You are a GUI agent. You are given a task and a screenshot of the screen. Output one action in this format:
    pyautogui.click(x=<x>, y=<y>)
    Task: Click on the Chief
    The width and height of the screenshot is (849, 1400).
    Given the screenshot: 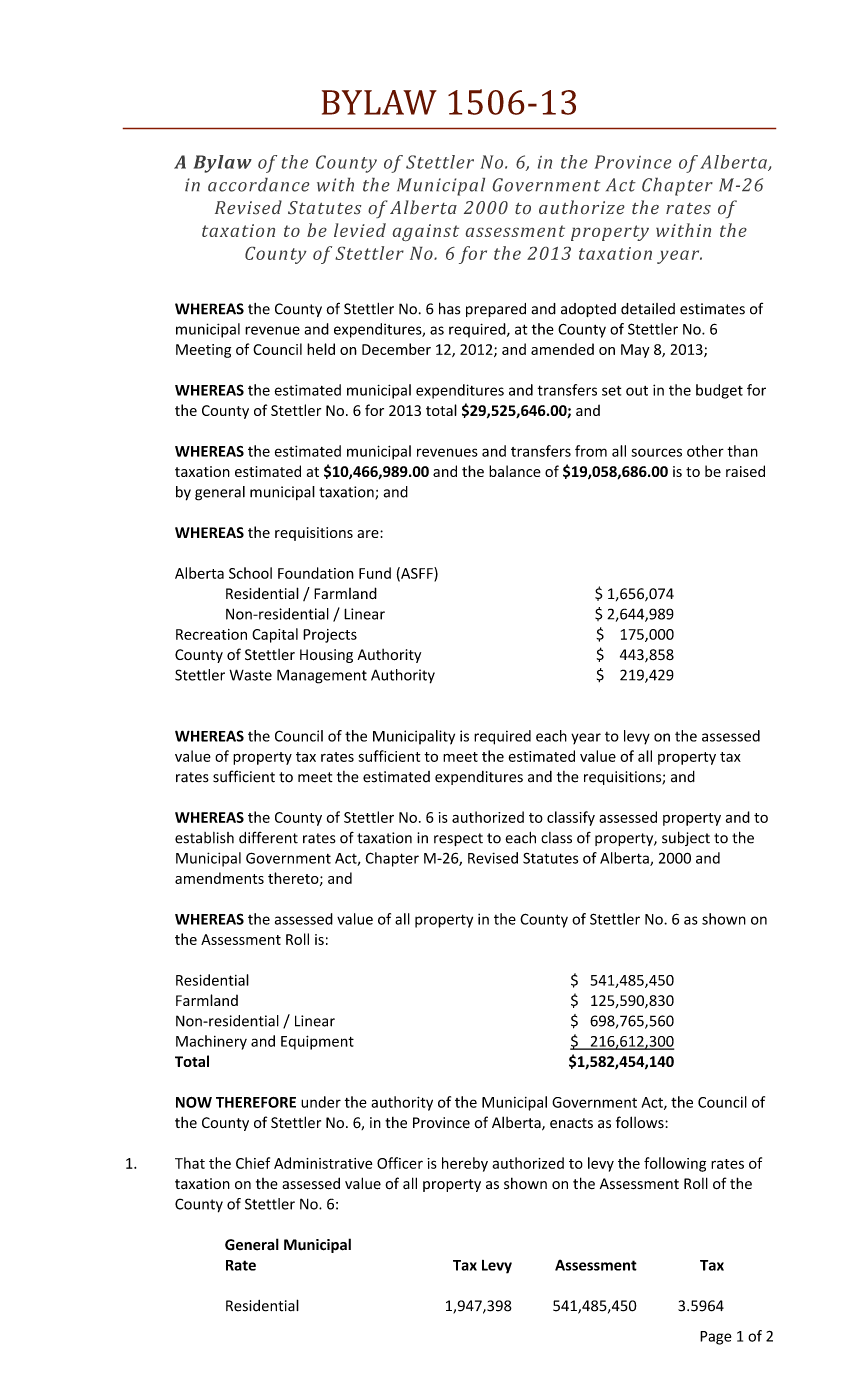 What is the action you would take?
    pyautogui.click(x=253, y=1163)
